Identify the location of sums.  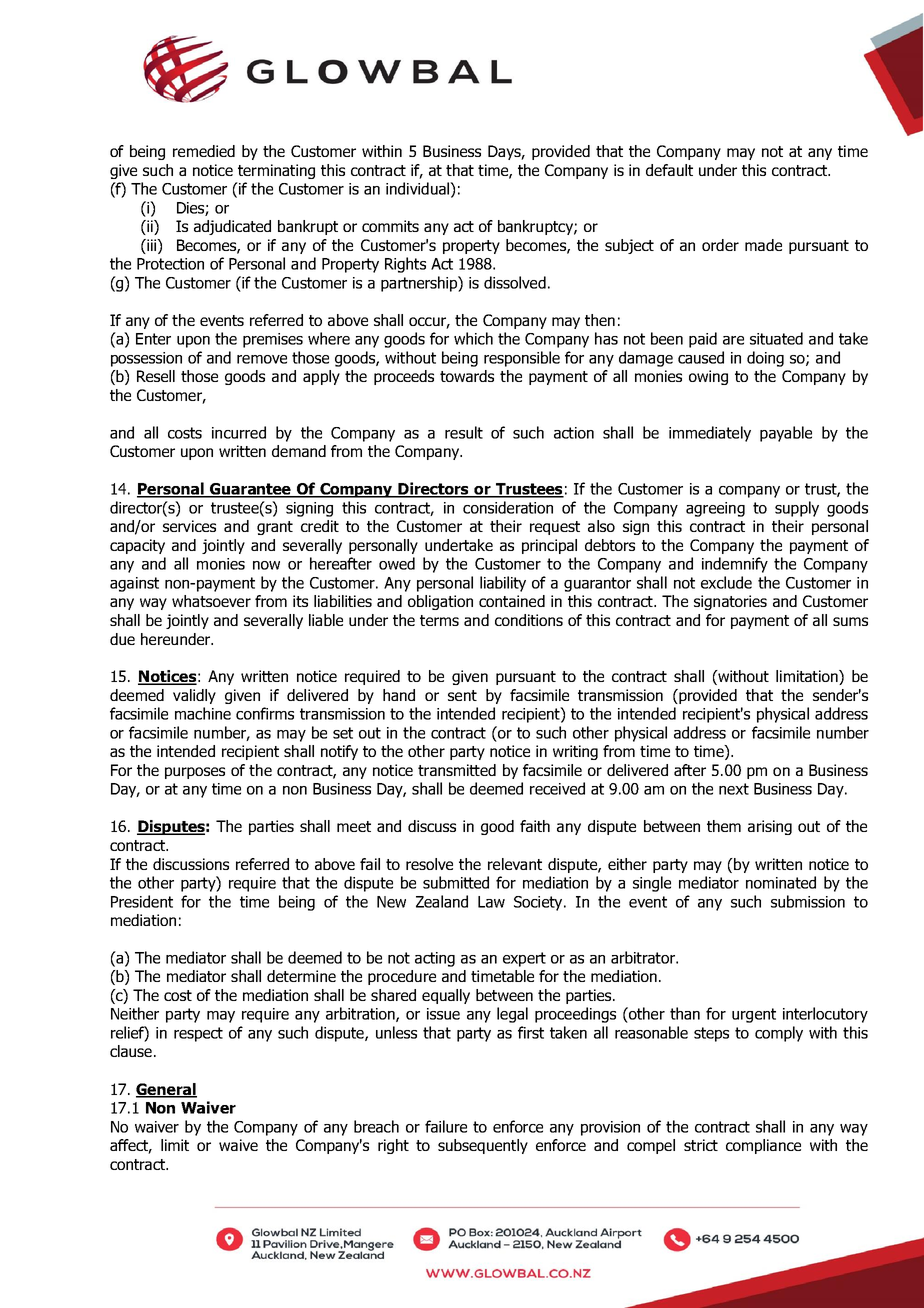
(850, 621).
